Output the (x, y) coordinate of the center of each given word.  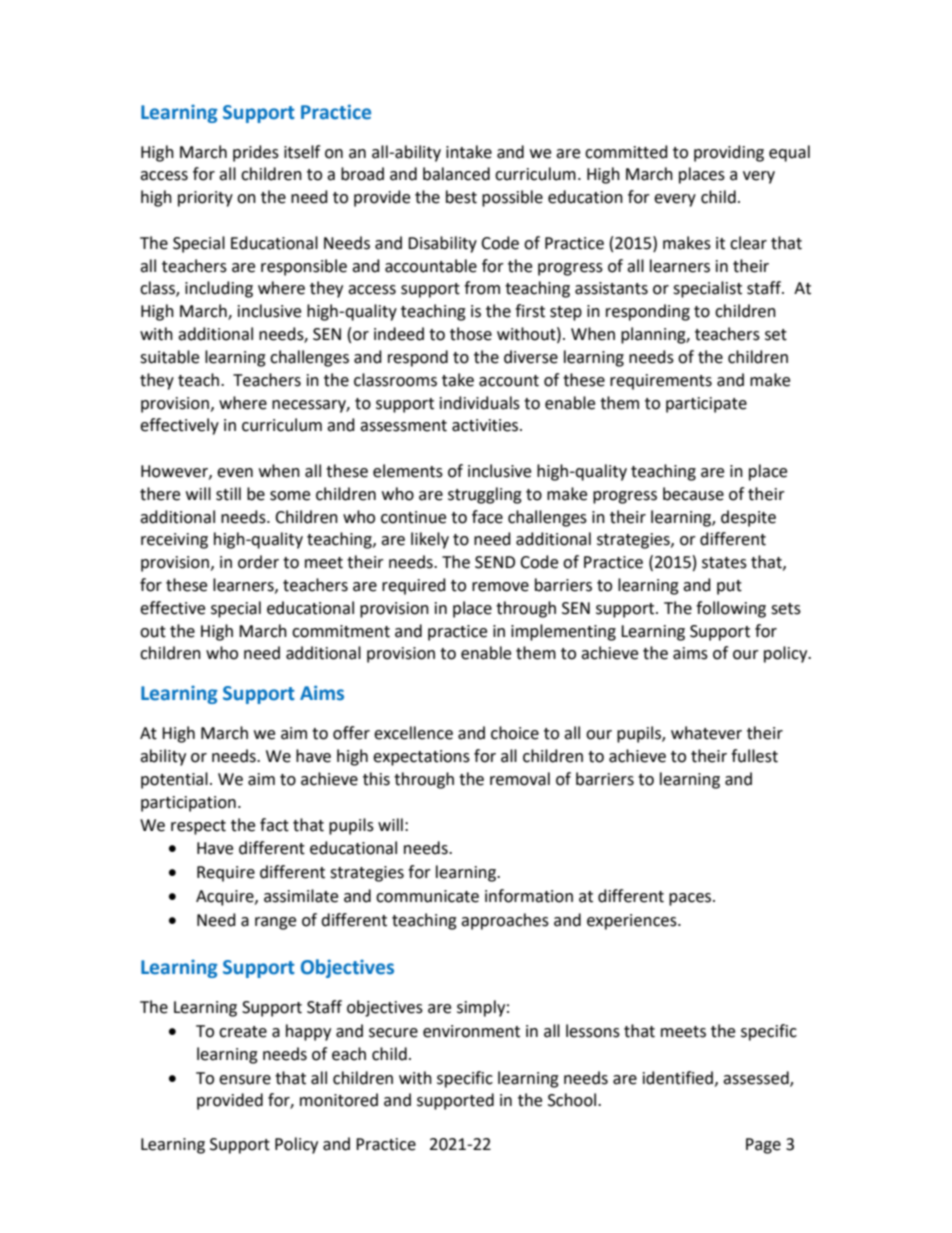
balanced (456, 174)
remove (500, 587)
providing (729, 153)
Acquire (226, 898)
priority (205, 199)
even (235, 473)
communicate (427, 896)
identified (678, 1078)
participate (706, 405)
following (731, 609)
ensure (245, 1080)
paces (691, 899)
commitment (341, 631)
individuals (480, 403)
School (573, 1100)
